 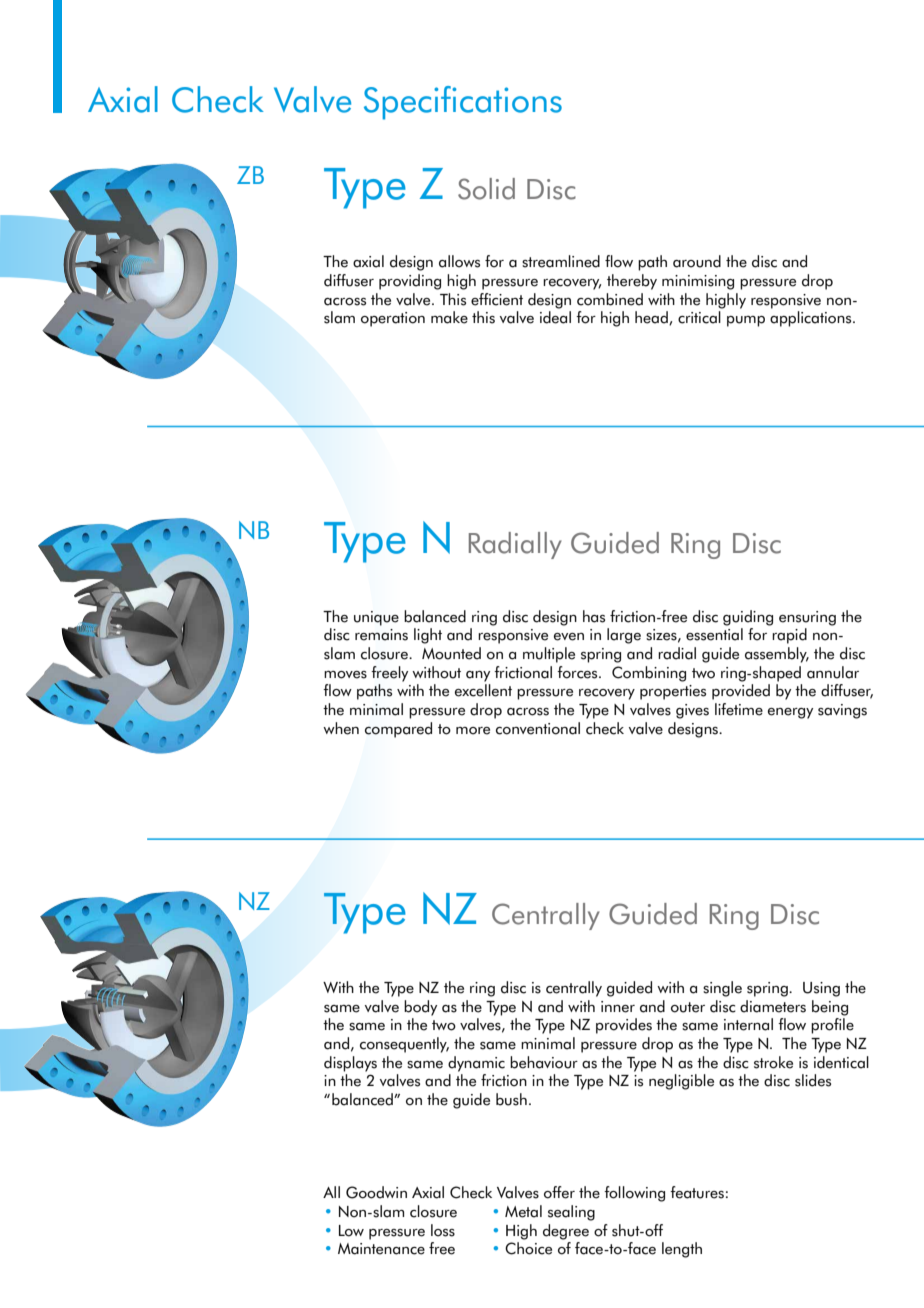 What do you see at coordinates (697, 261) in the screenshot?
I see `around` at bounding box center [697, 261].
